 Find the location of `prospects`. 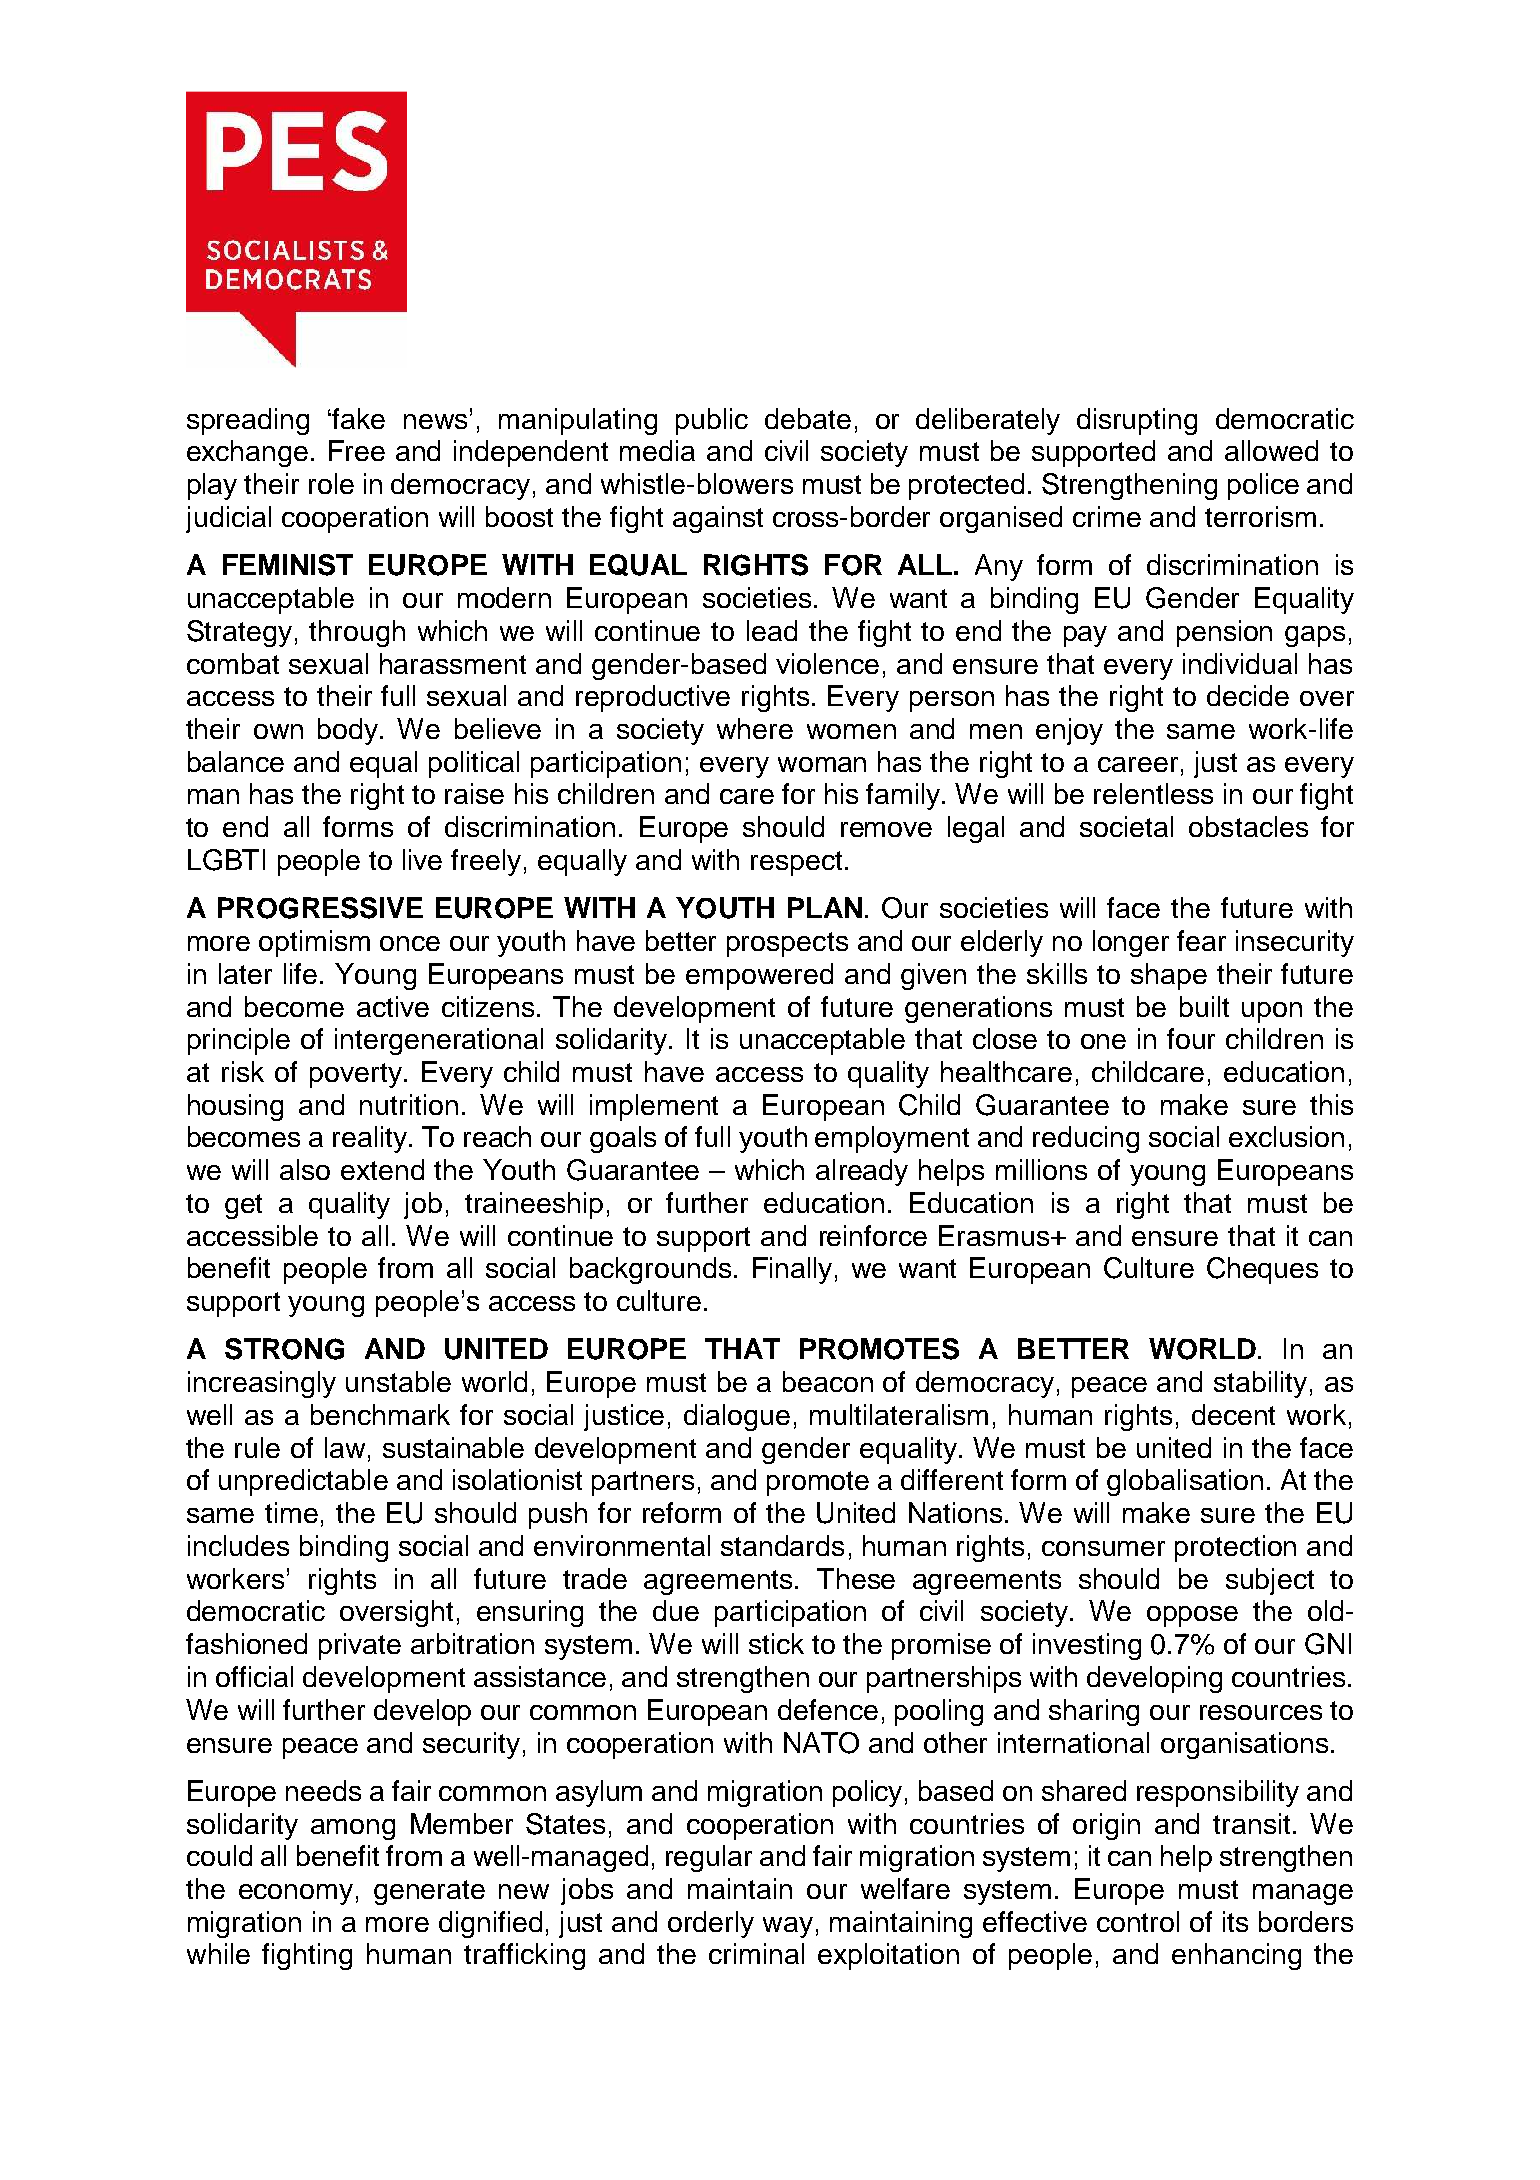

prospects is located at coordinates (787, 944).
